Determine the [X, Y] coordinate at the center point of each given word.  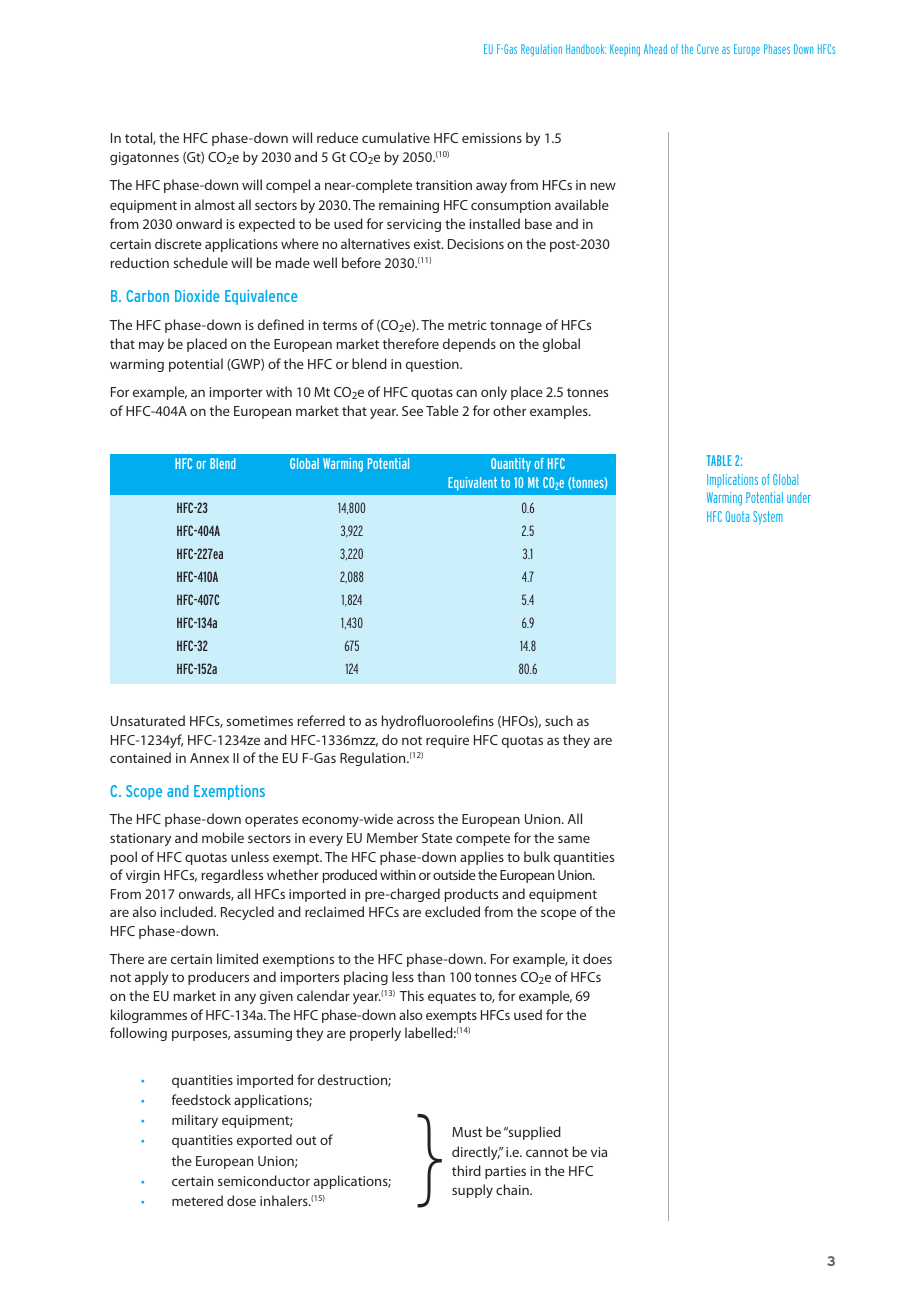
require [447, 741]
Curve [708, 49]
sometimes [259, 721]
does [597, 958]
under [799, 497]
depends [469, 345]
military [195, 1121]
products [471, 895]
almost [215, 204]
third [466, 1170]
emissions [492, 138]
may [151, 346]
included [188, 911]
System [768, 518]
